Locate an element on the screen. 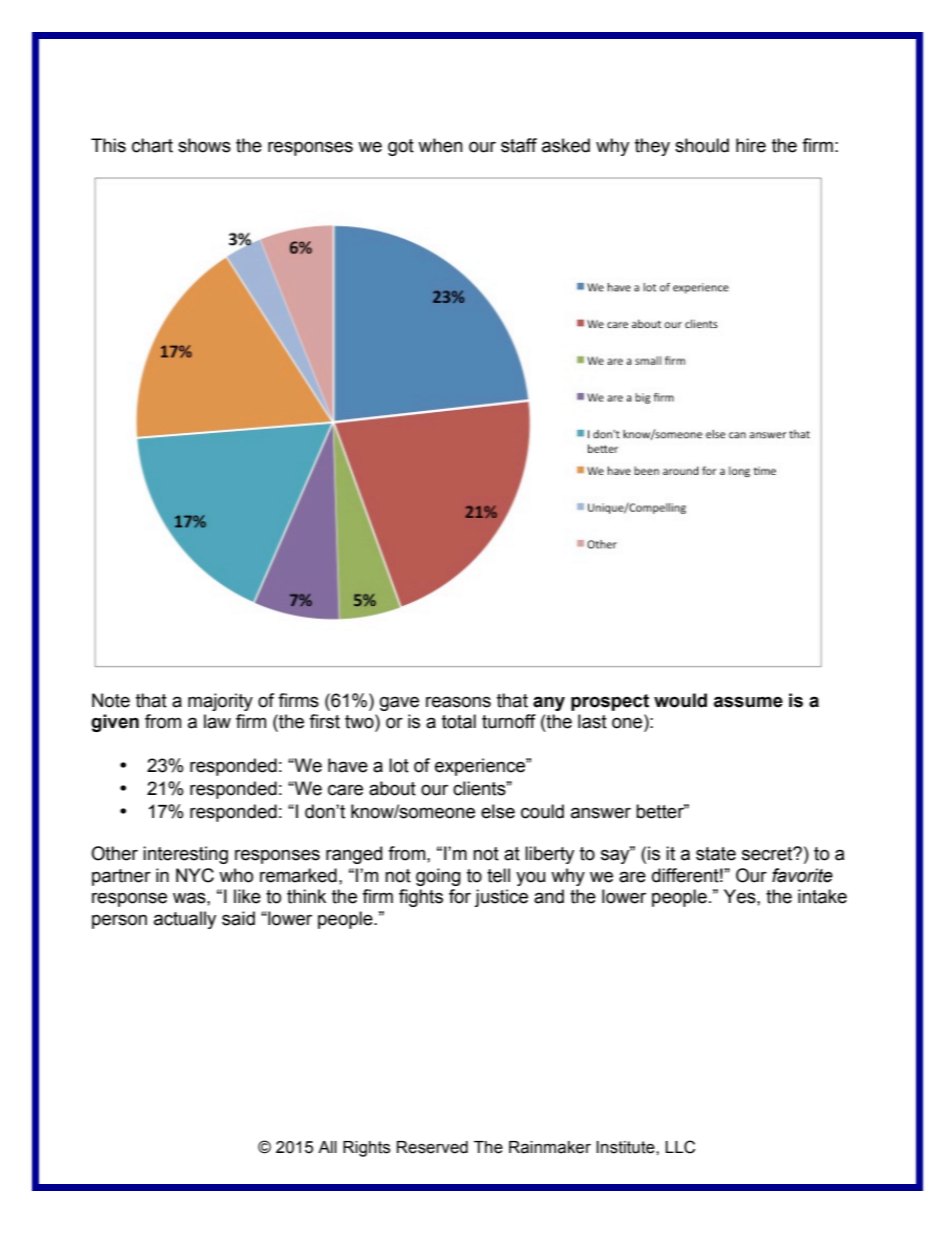  Rights is located at coordinates (366, 1149).
